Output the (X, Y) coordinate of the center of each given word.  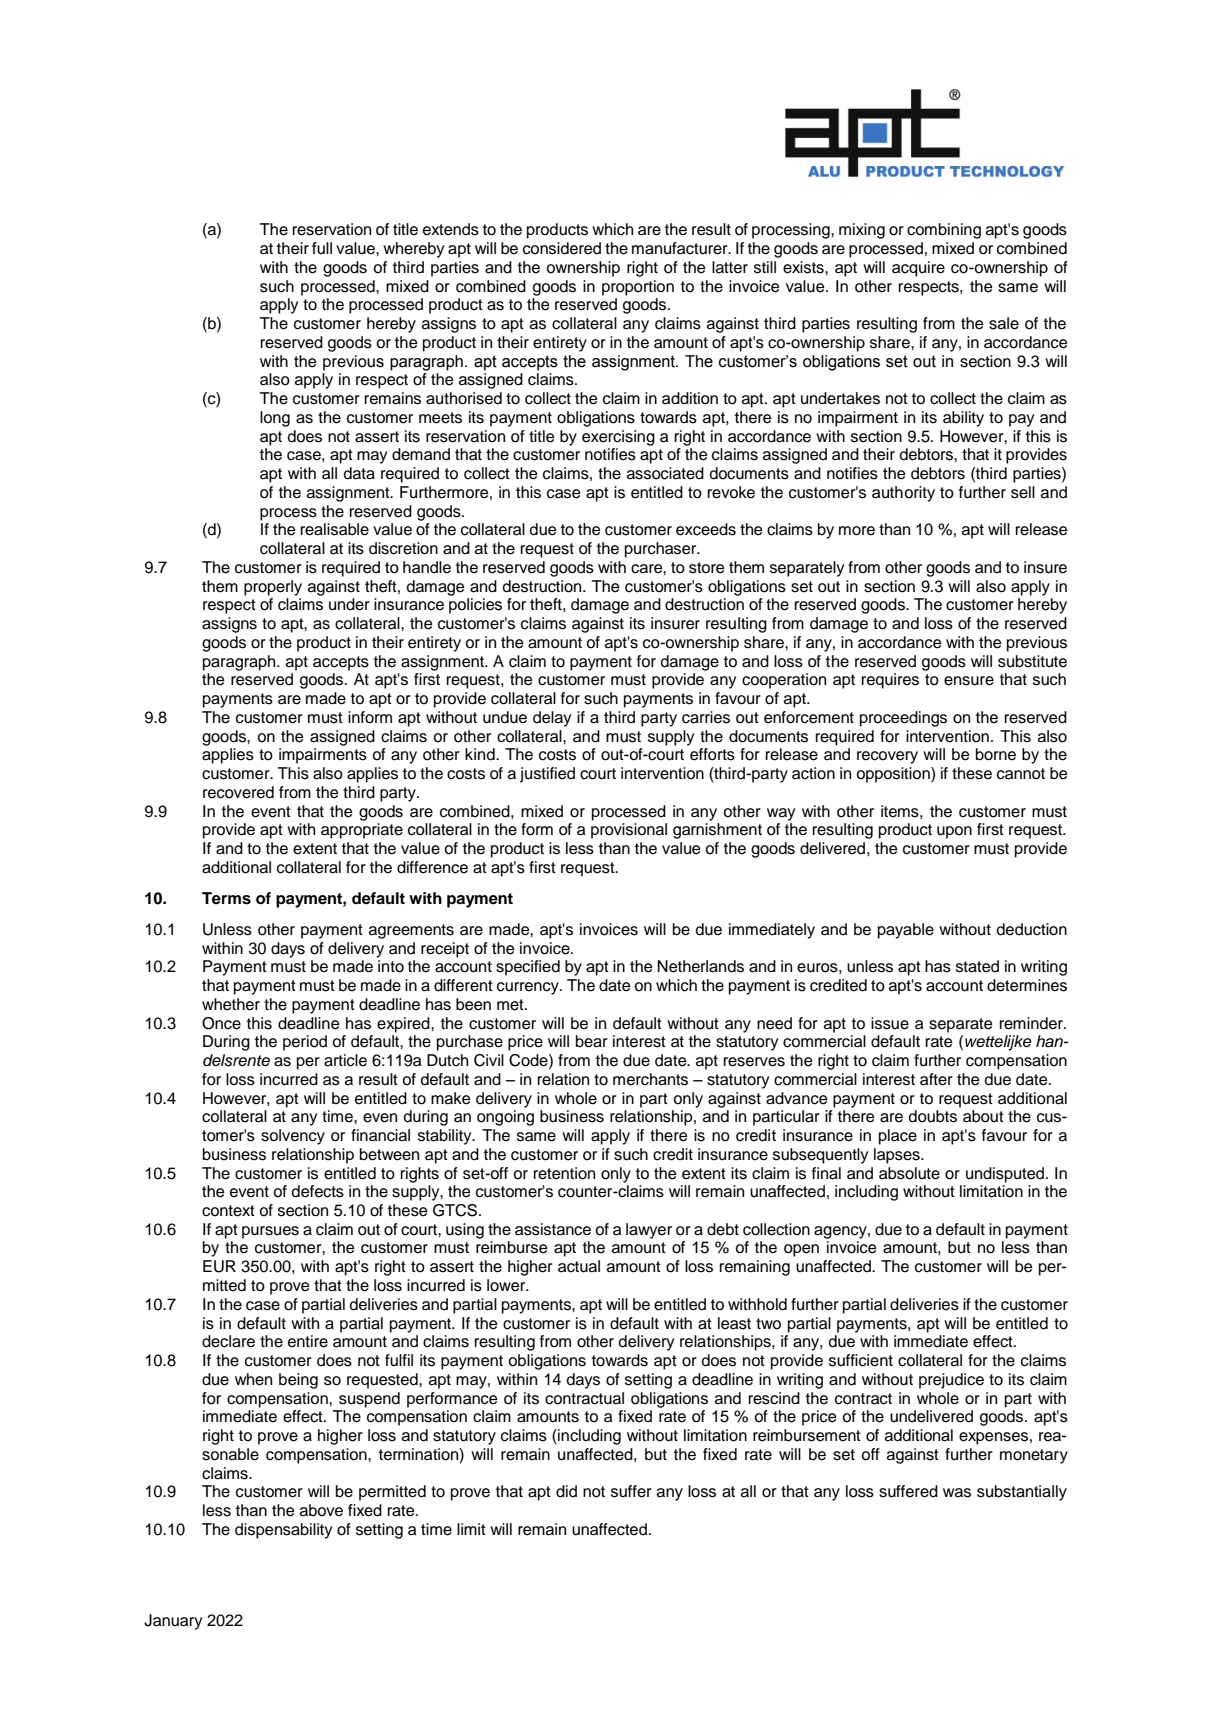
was (957, 1493)
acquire (918, 269)
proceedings (903, 719)
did (566, 1491)
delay (552, 719)
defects (318, 1191)
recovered (238, 792)
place (898, 1137)
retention (564, 1173)
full (322, 248)
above (321, 1510)
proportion (638, 288)
